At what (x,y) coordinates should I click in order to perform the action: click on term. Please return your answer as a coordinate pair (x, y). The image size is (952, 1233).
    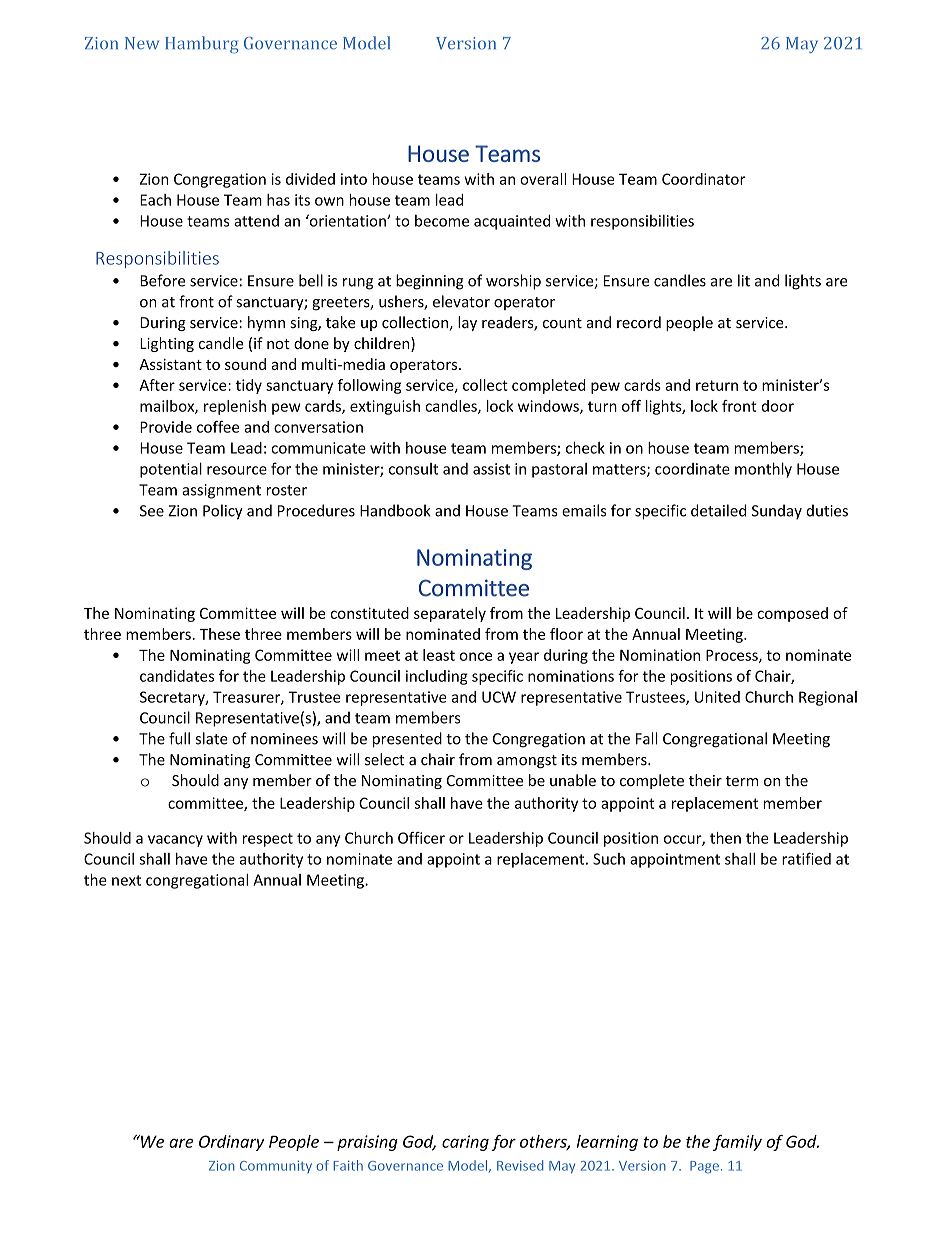
    Looking at the image, I should click on (742, 781).
